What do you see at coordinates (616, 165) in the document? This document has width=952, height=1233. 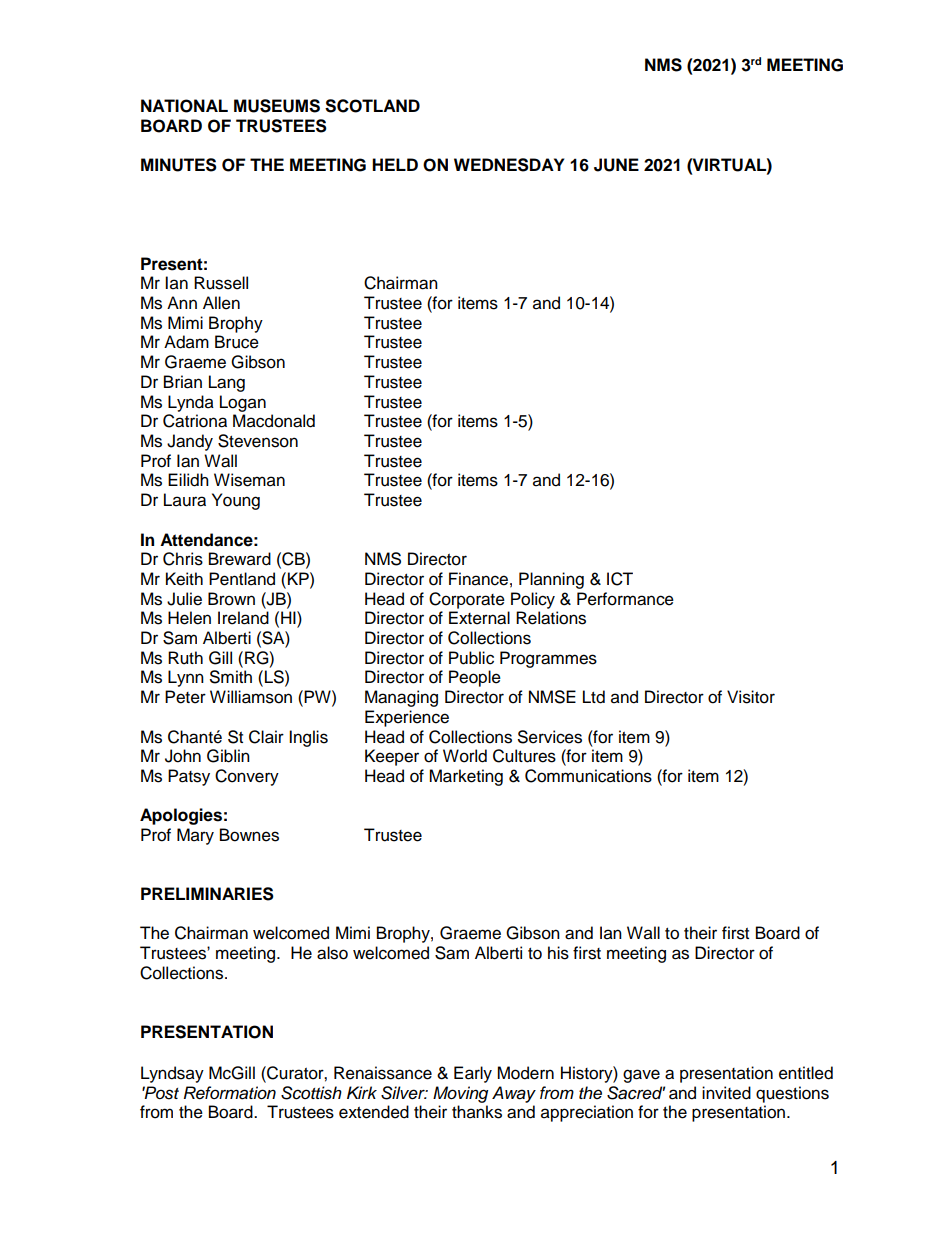 I see `JUNE` at bounding box center [616, 165].
